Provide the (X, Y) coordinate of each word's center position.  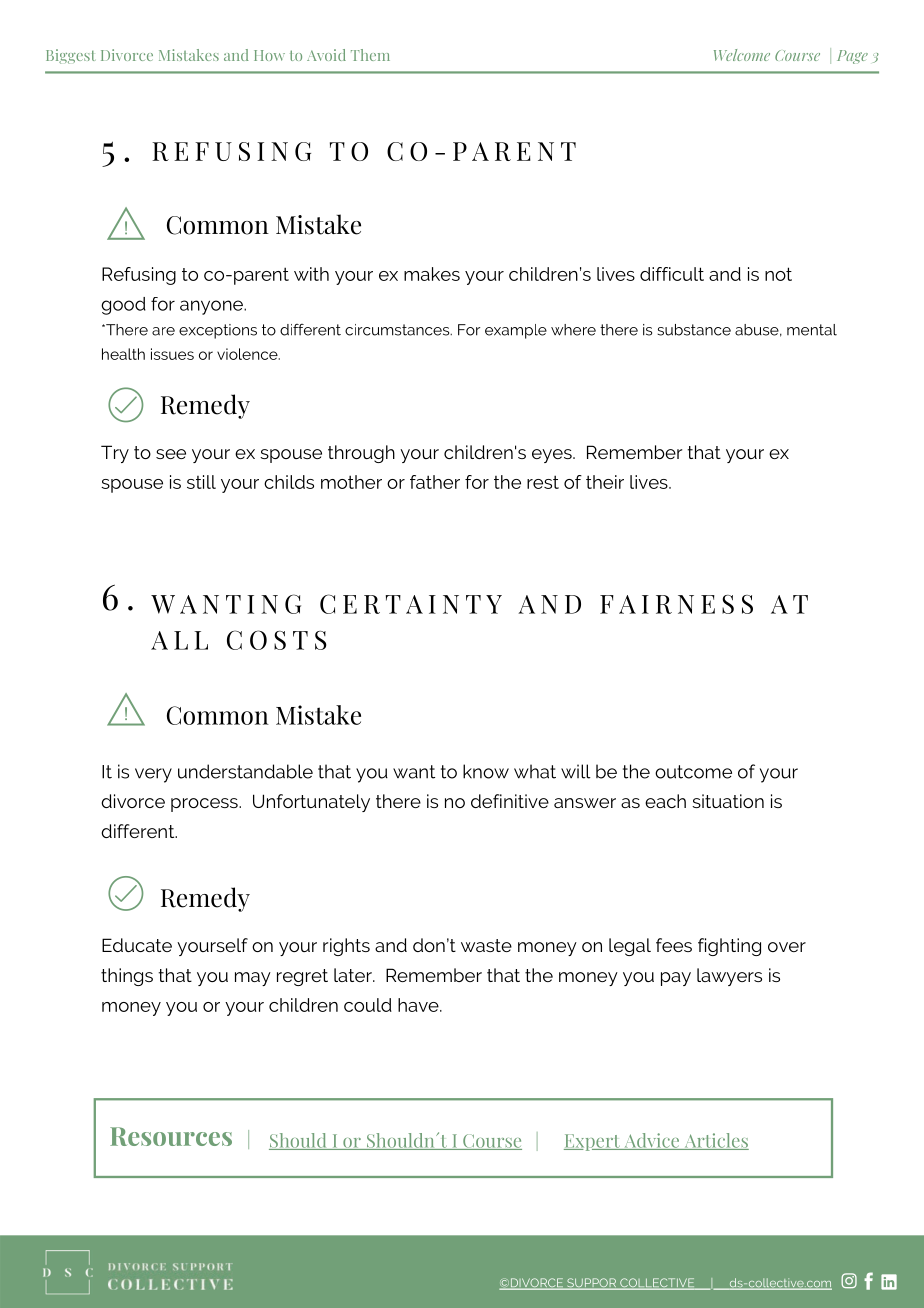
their (605, 482)
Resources (171, 1136)
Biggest (71, 56)
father (435, 482)
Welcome (742, 55)
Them (370, 55)
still (201, 482)
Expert (593, 1142)
